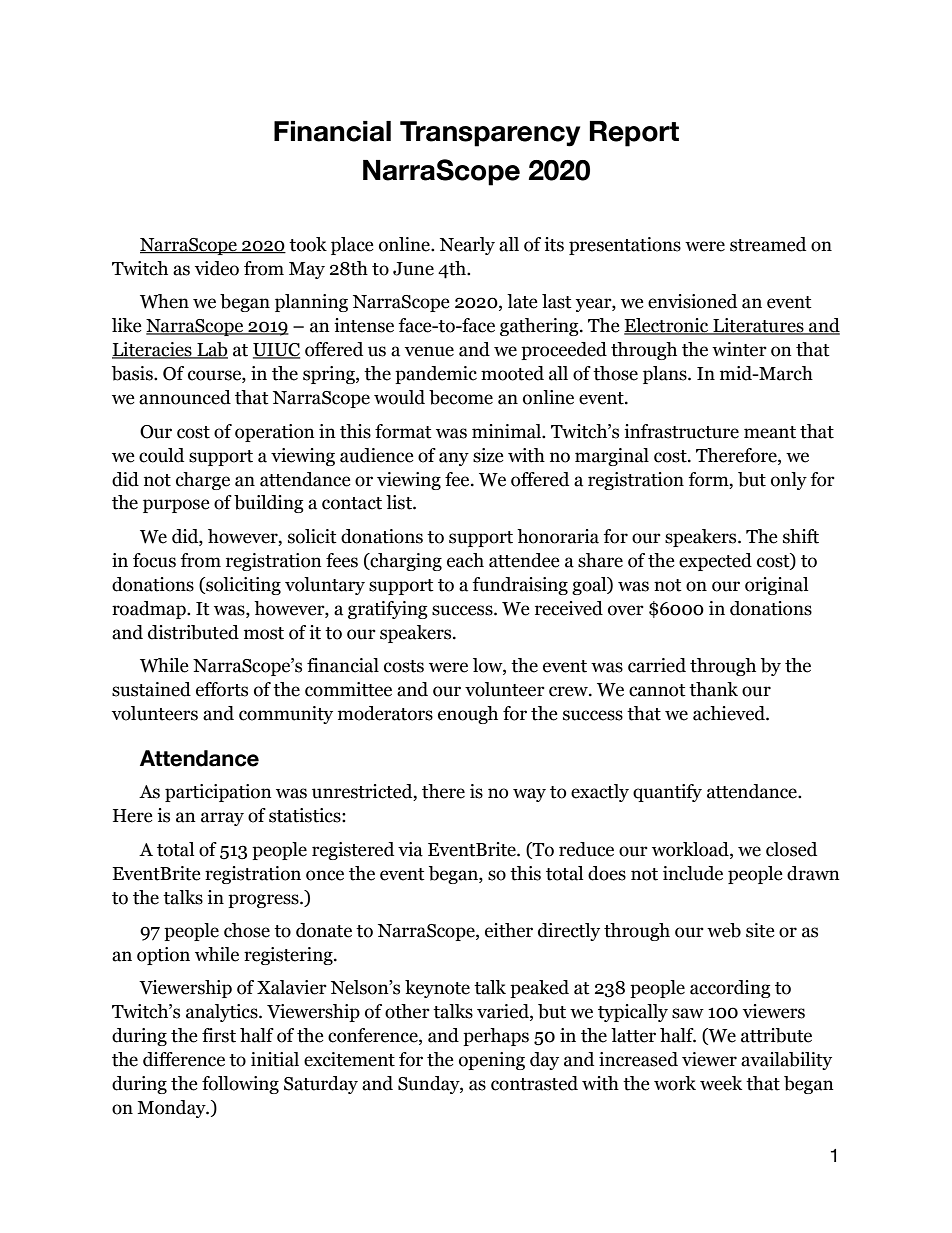  I want to click on Report, so click(634, 134).
